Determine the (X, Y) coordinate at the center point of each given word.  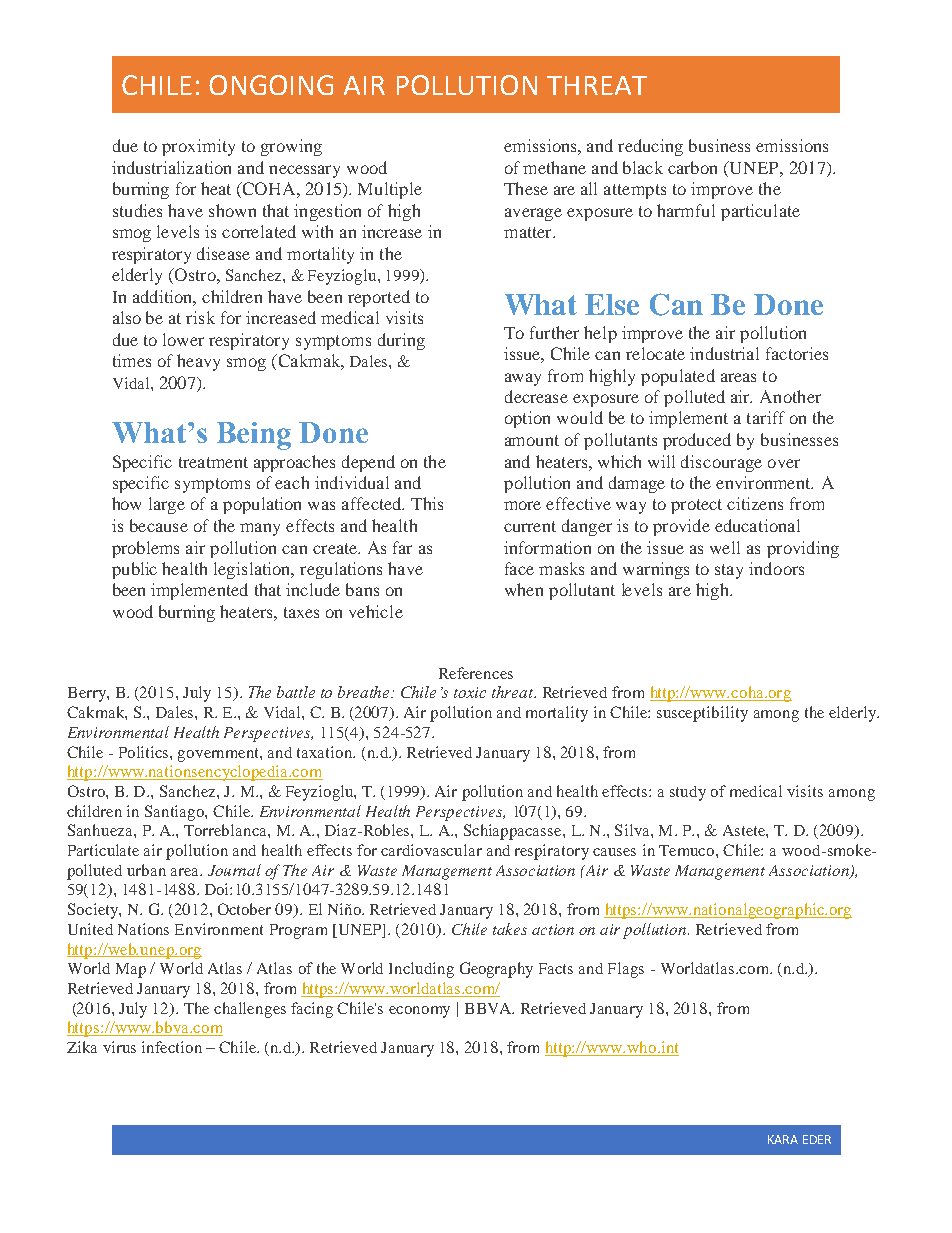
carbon (692, 167)
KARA (783, 1139)
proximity (198, 147)
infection (172, 1047)
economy (419, 1012)
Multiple (390, 190)
